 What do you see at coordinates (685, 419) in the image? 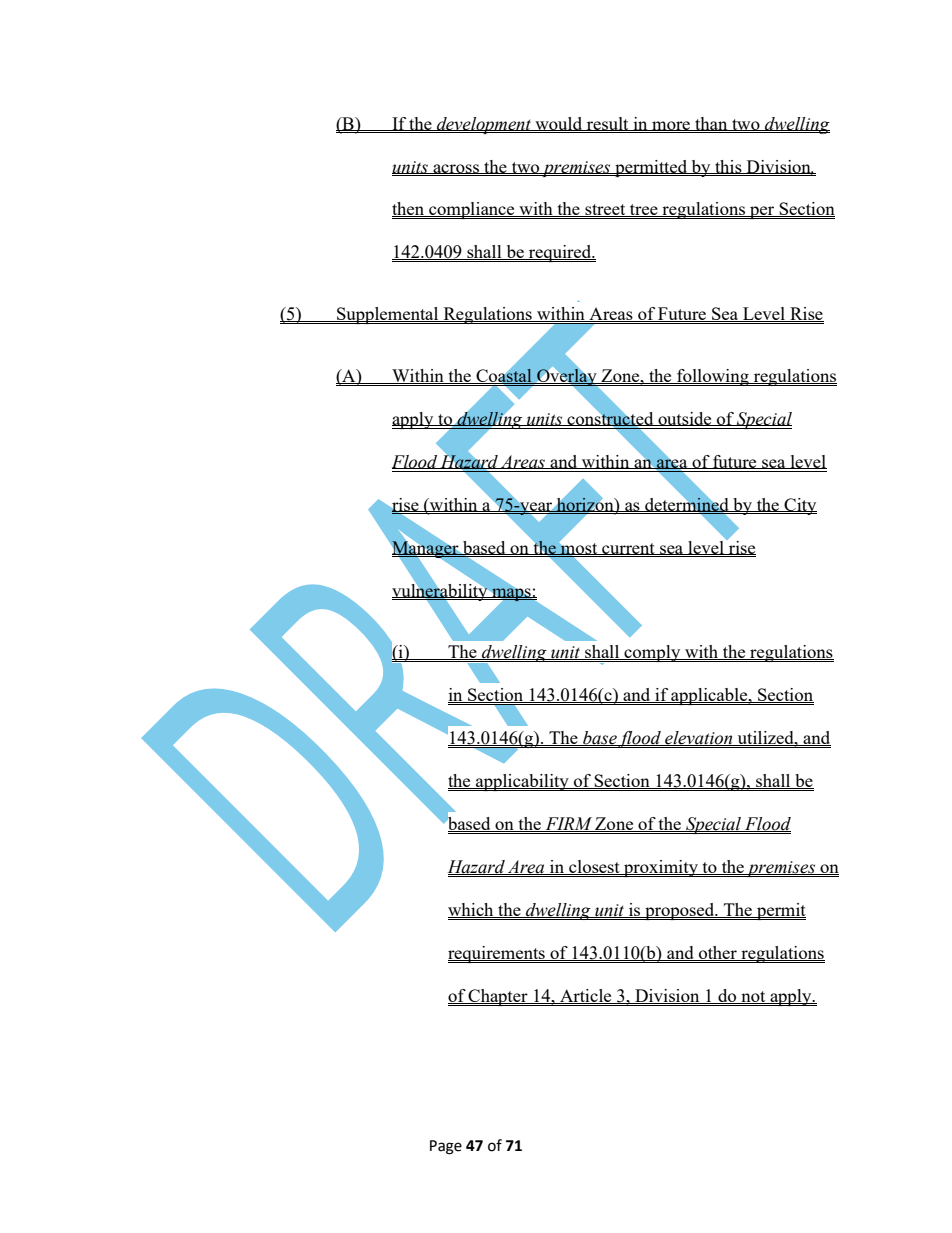
I see `outside` at bounding box center [685, 419].
